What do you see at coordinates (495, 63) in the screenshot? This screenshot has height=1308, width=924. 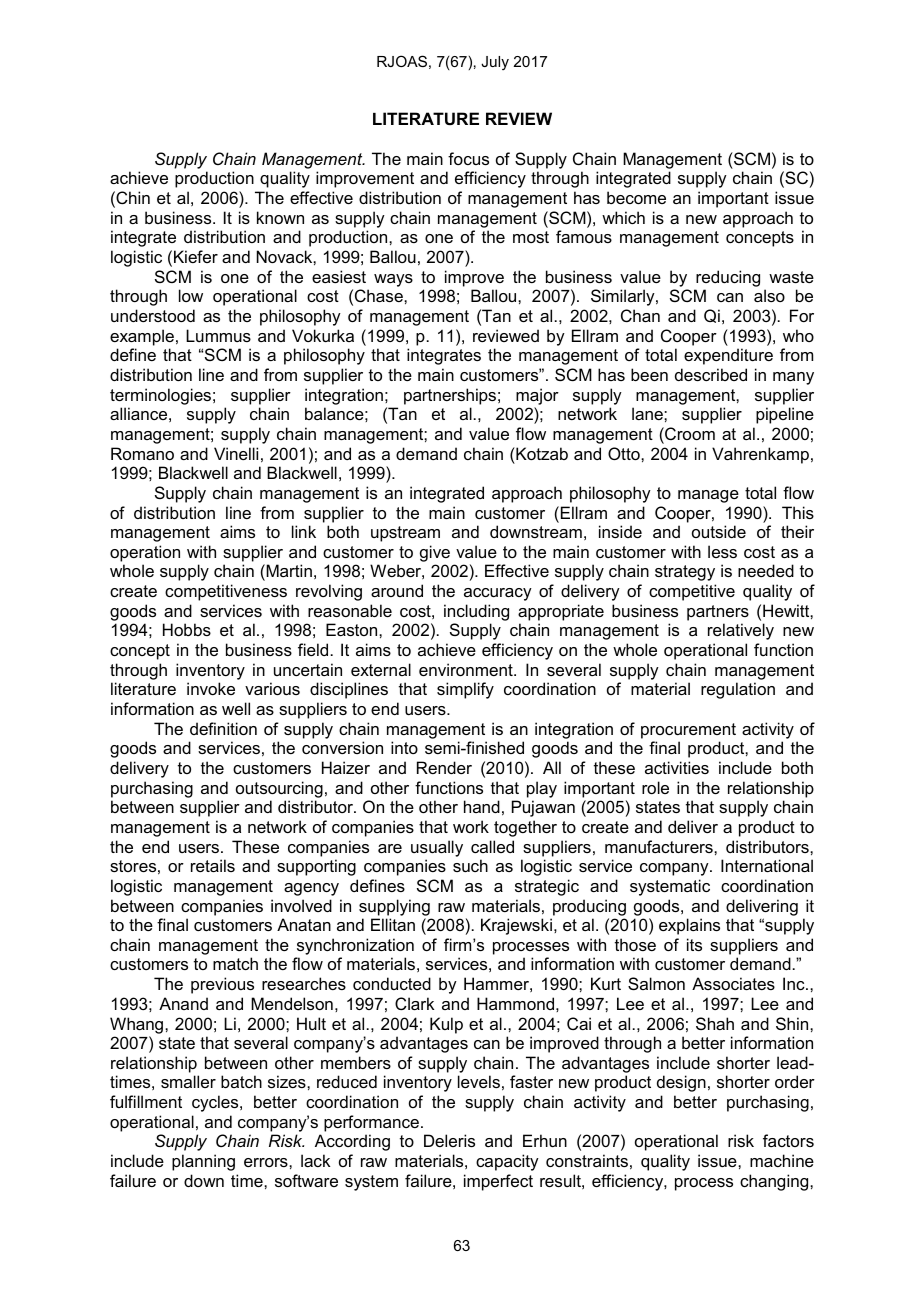 I see `July` at bounding box center [495, 63].
